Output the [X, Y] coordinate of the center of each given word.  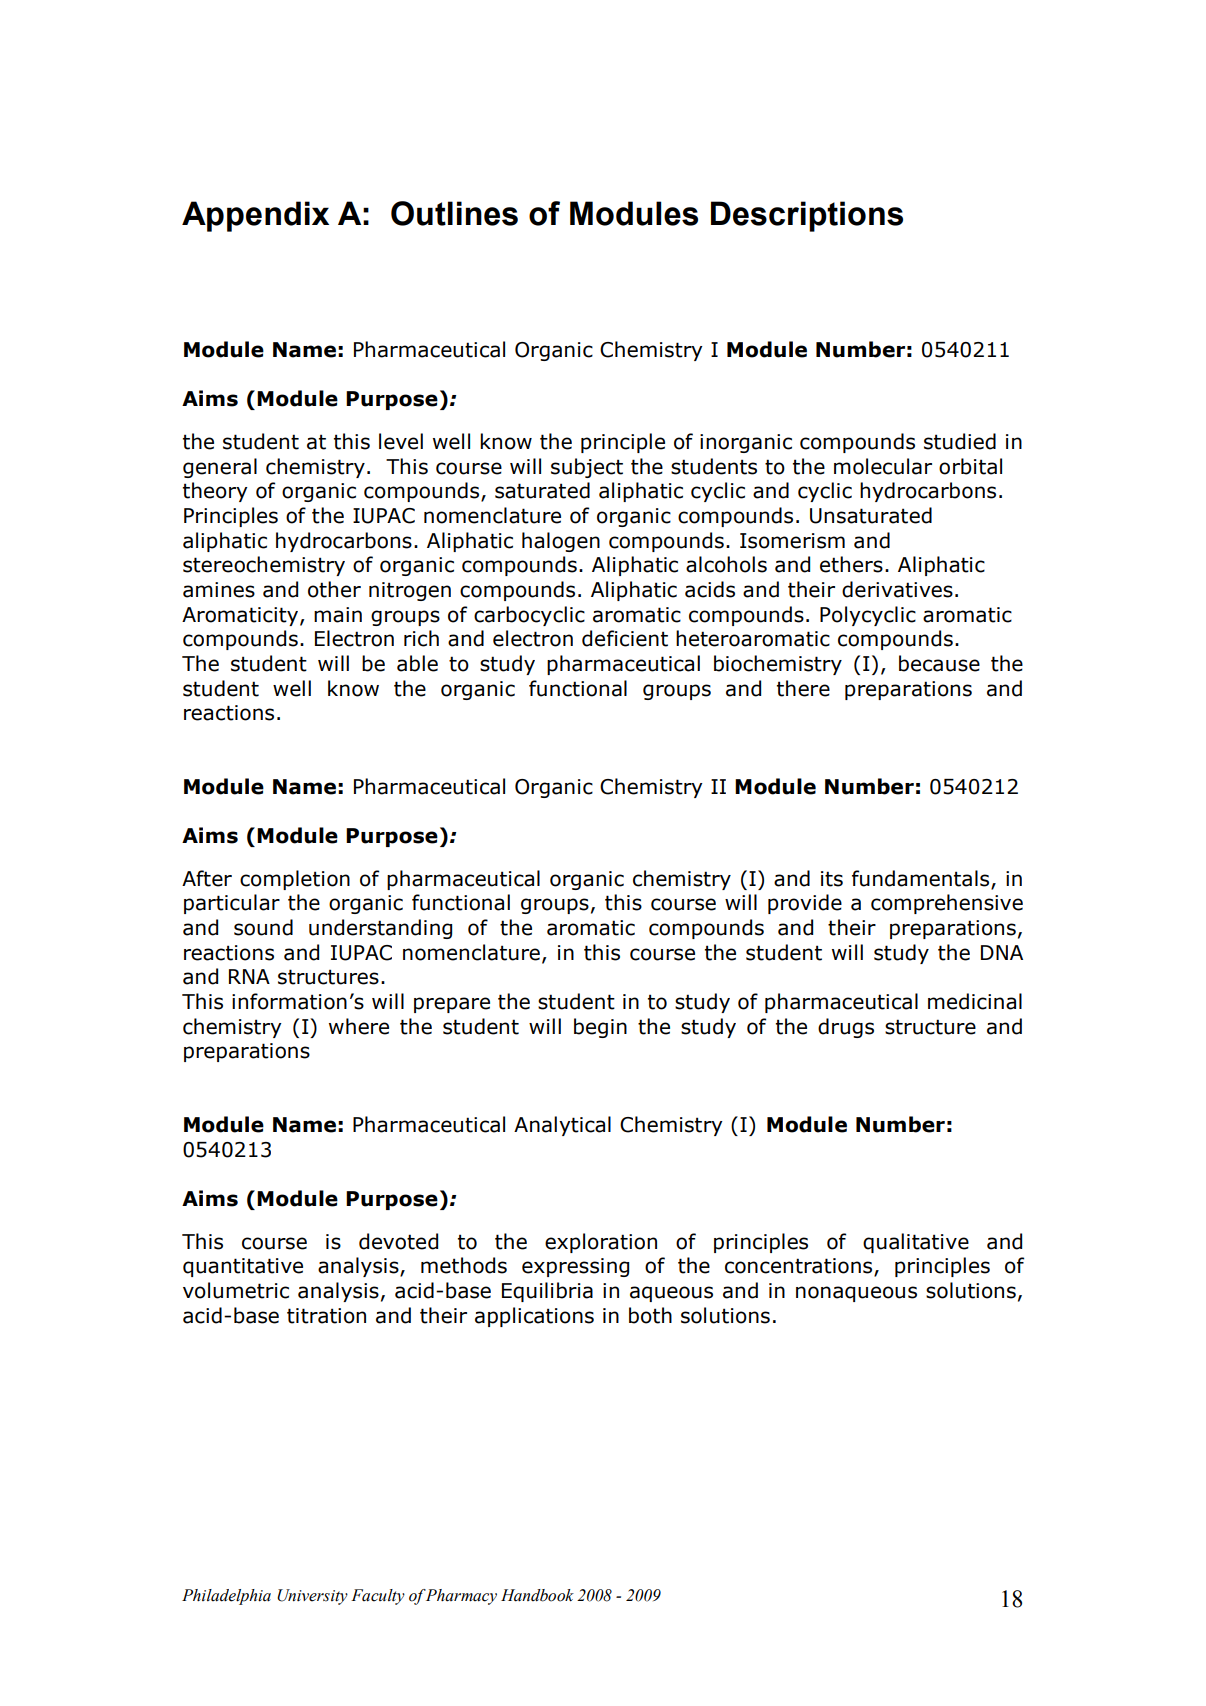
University [312, 1597]
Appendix [255, 216]
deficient [625, 638]
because [939, 663]
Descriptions [807, 216]
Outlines [454, 213]
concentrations [800, 1267]
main [338, 615]
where [359, 1026]
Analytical [562, 1126]
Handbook [537, 1595]
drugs [846, 1028]
